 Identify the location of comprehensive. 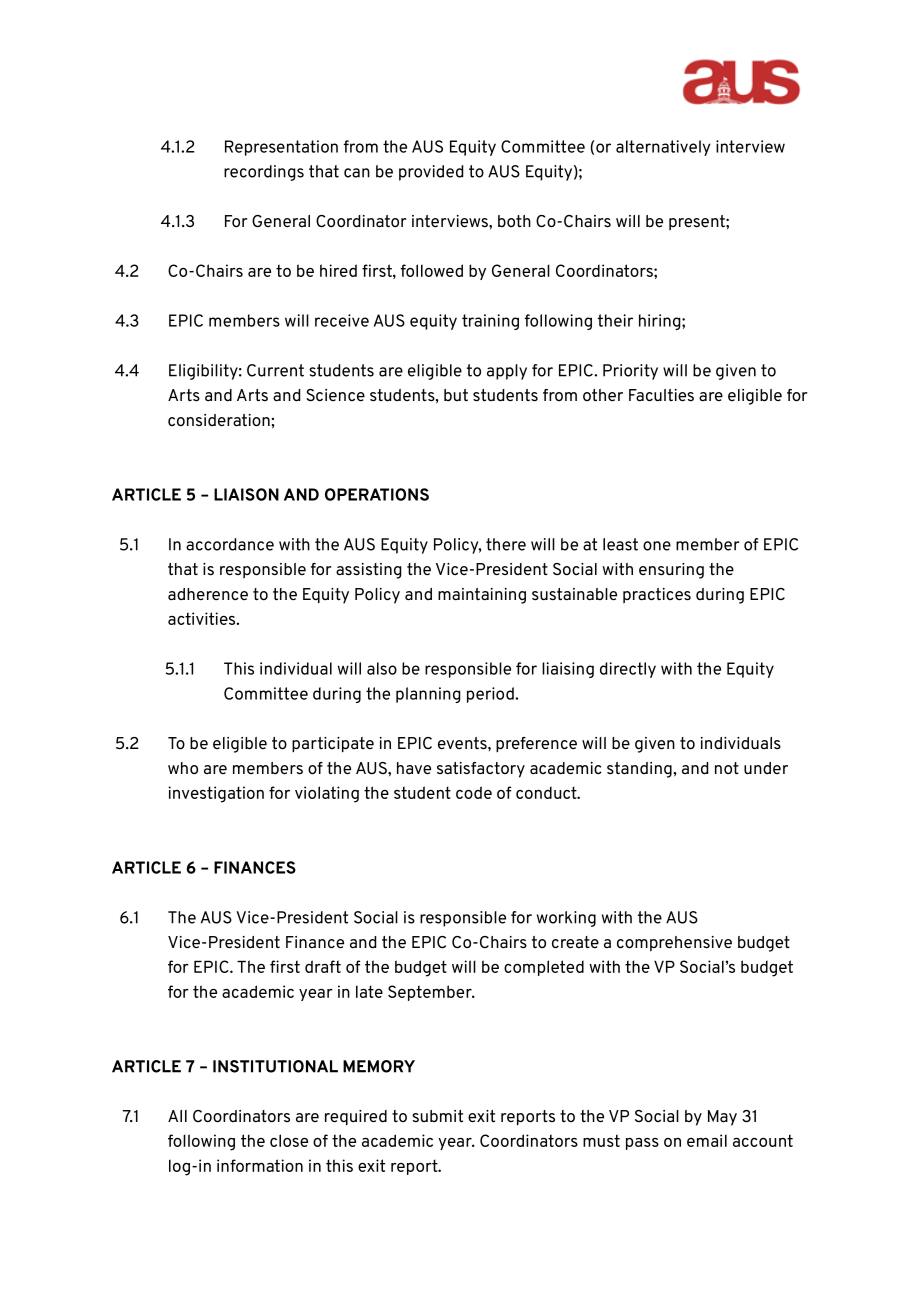
(674, 944).
